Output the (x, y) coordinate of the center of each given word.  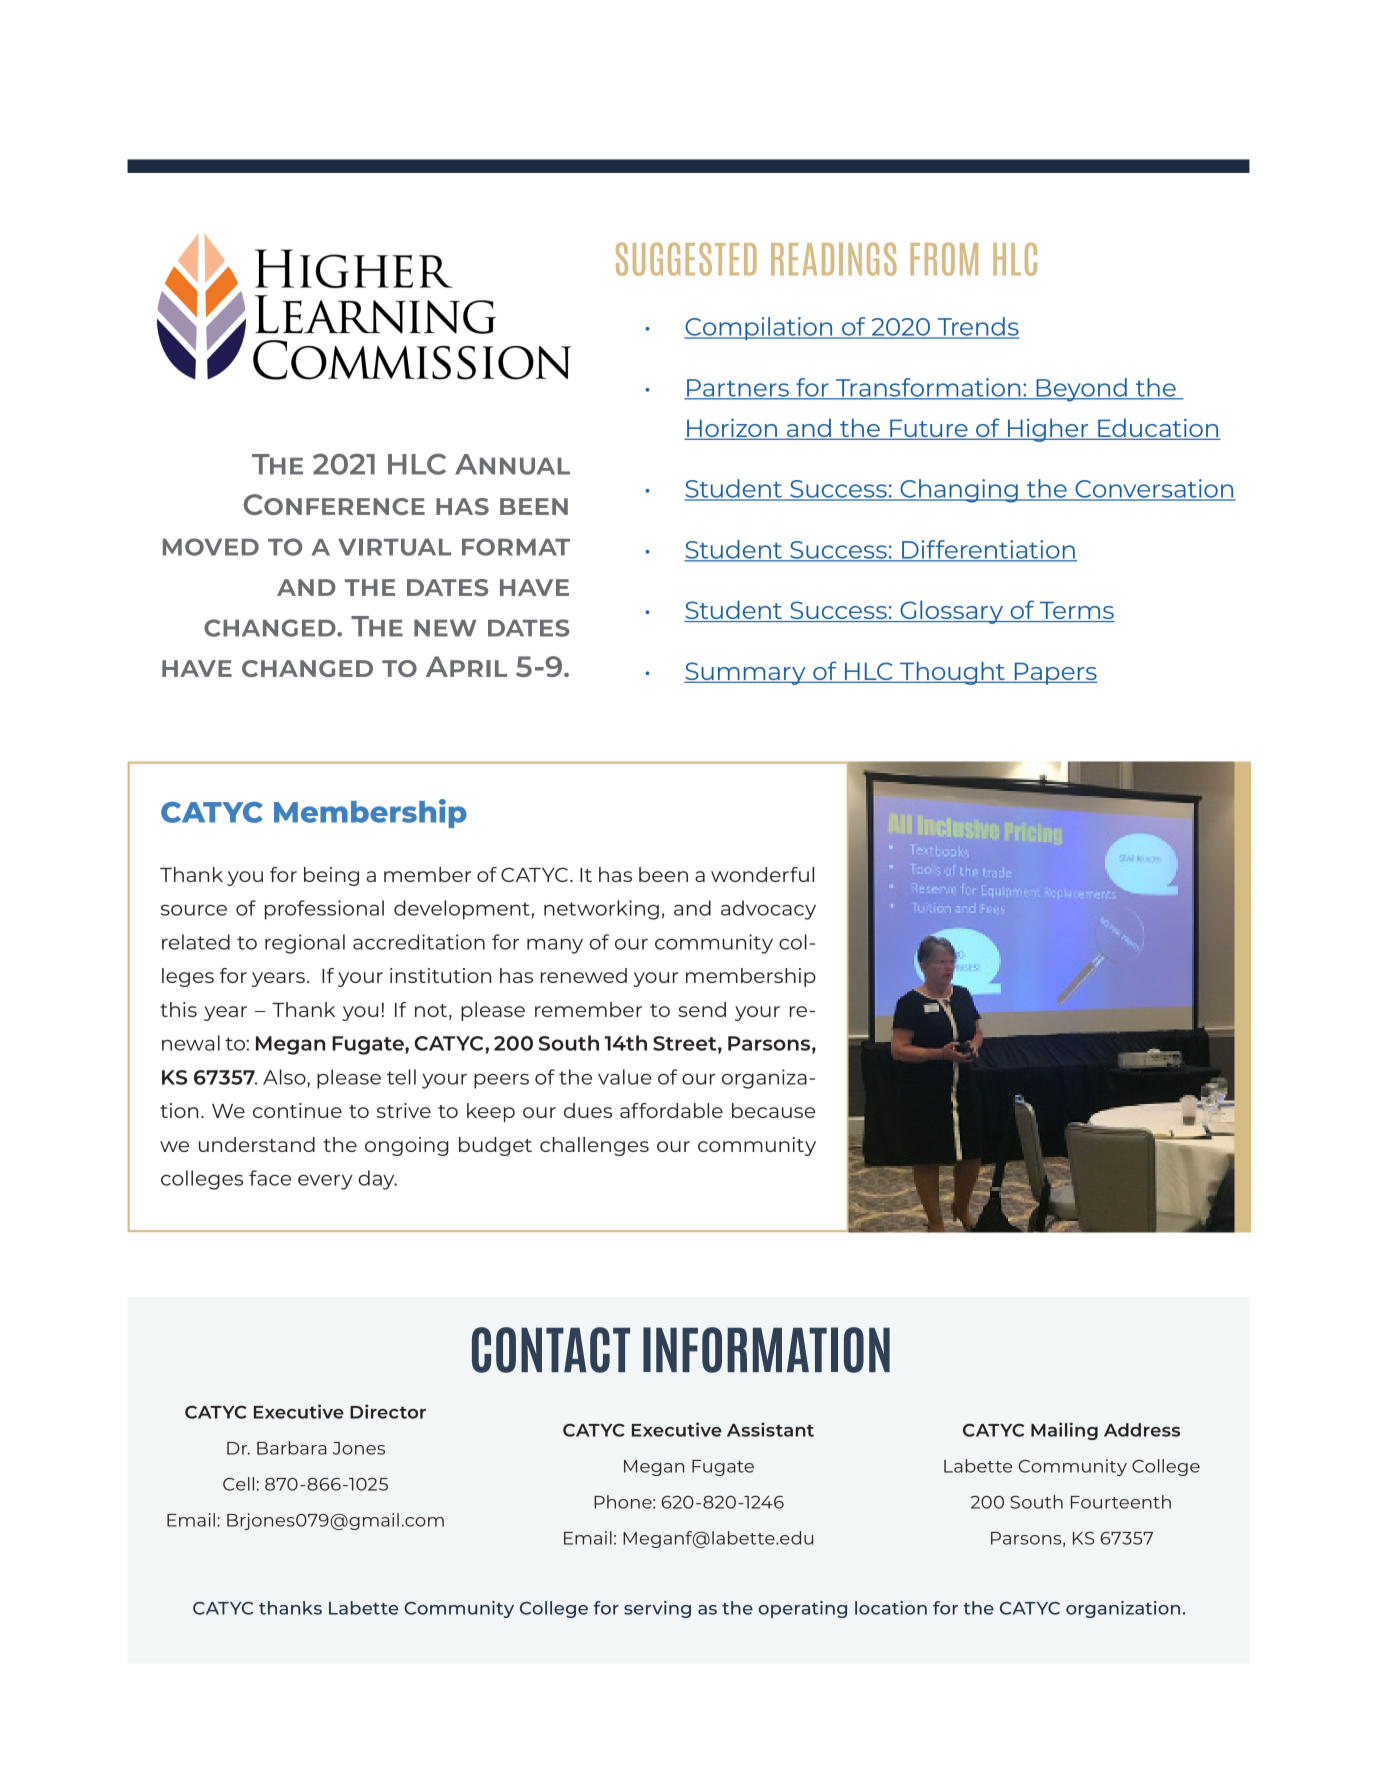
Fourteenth (1121, 1502)
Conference (334, 504)
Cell (238, 1484)
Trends (977, 327)
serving (657, 1609)
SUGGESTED (686, 259)
